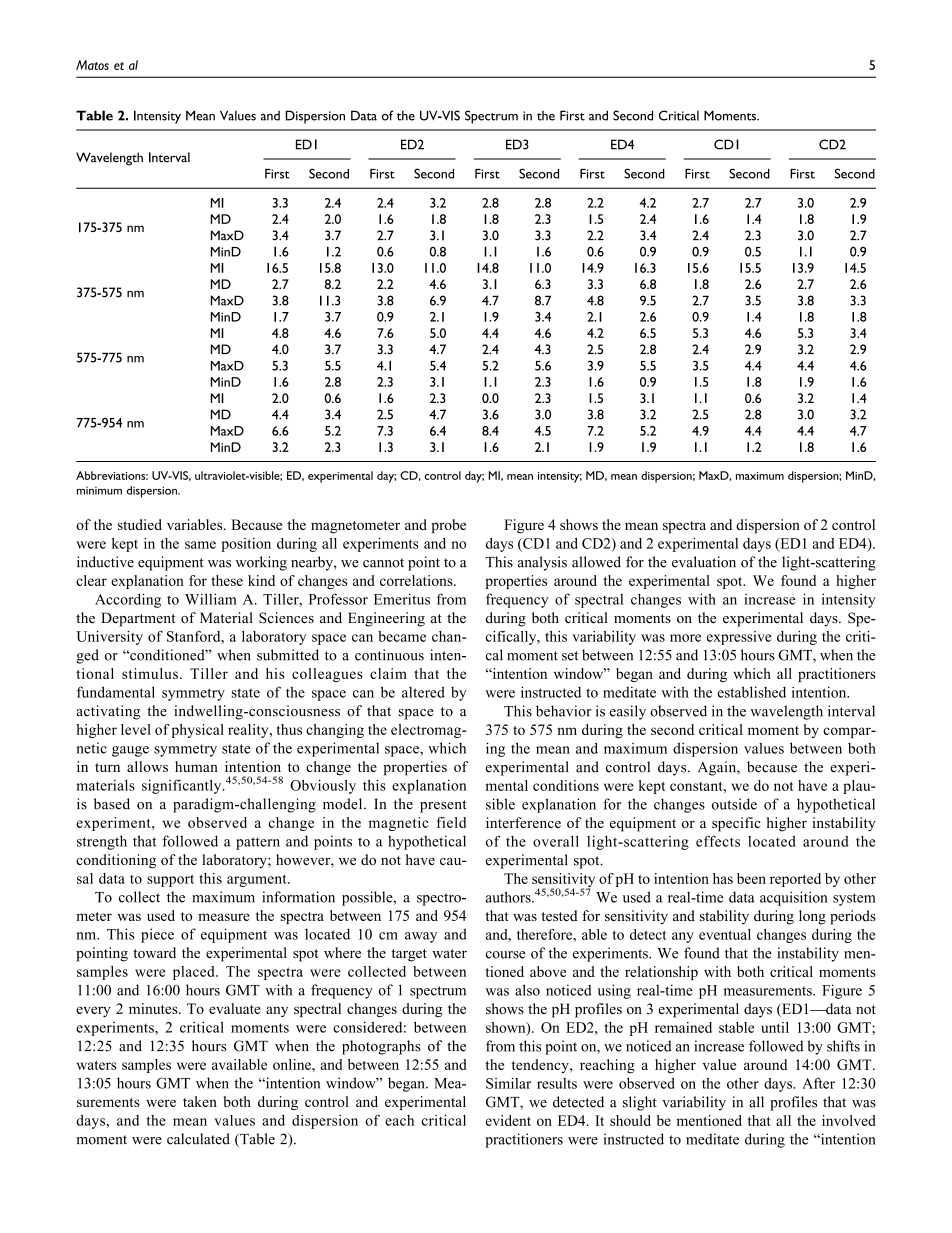 The width and height of the screenshot is (952, 1233). What do you see at coordinates (200, 1101) in the screenshot?
I see `taken` at bounding box center [200, 1101].
